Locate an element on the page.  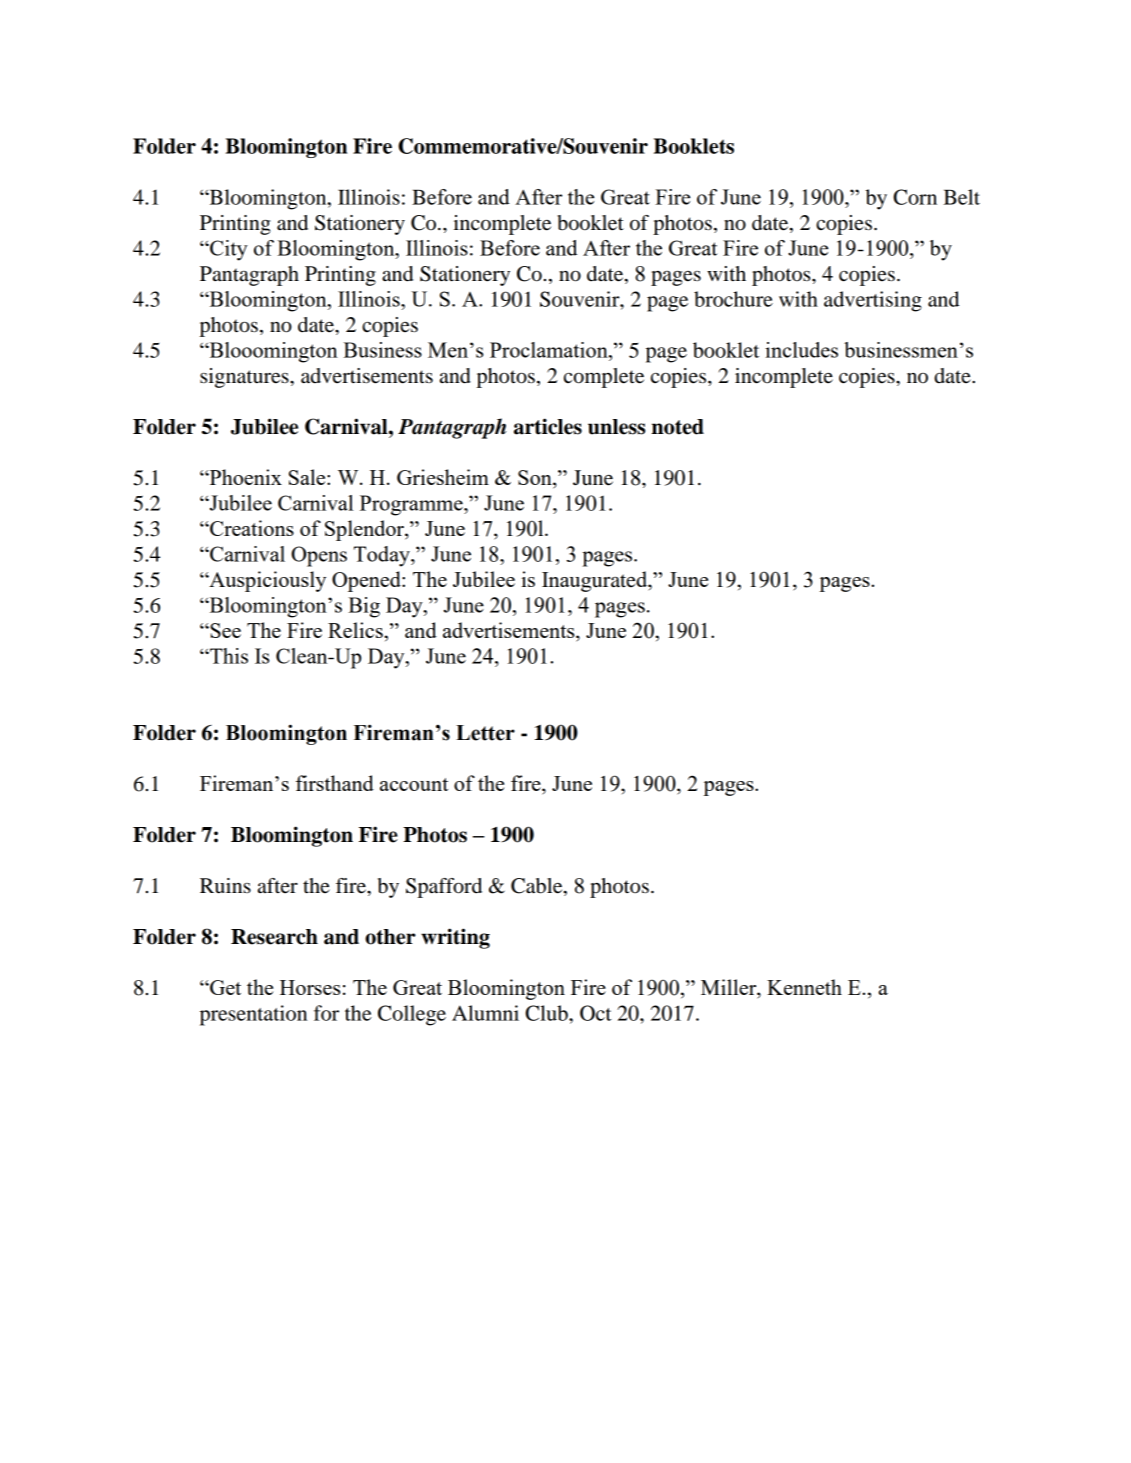
Proclamation is located at coordinates (550, 350).
